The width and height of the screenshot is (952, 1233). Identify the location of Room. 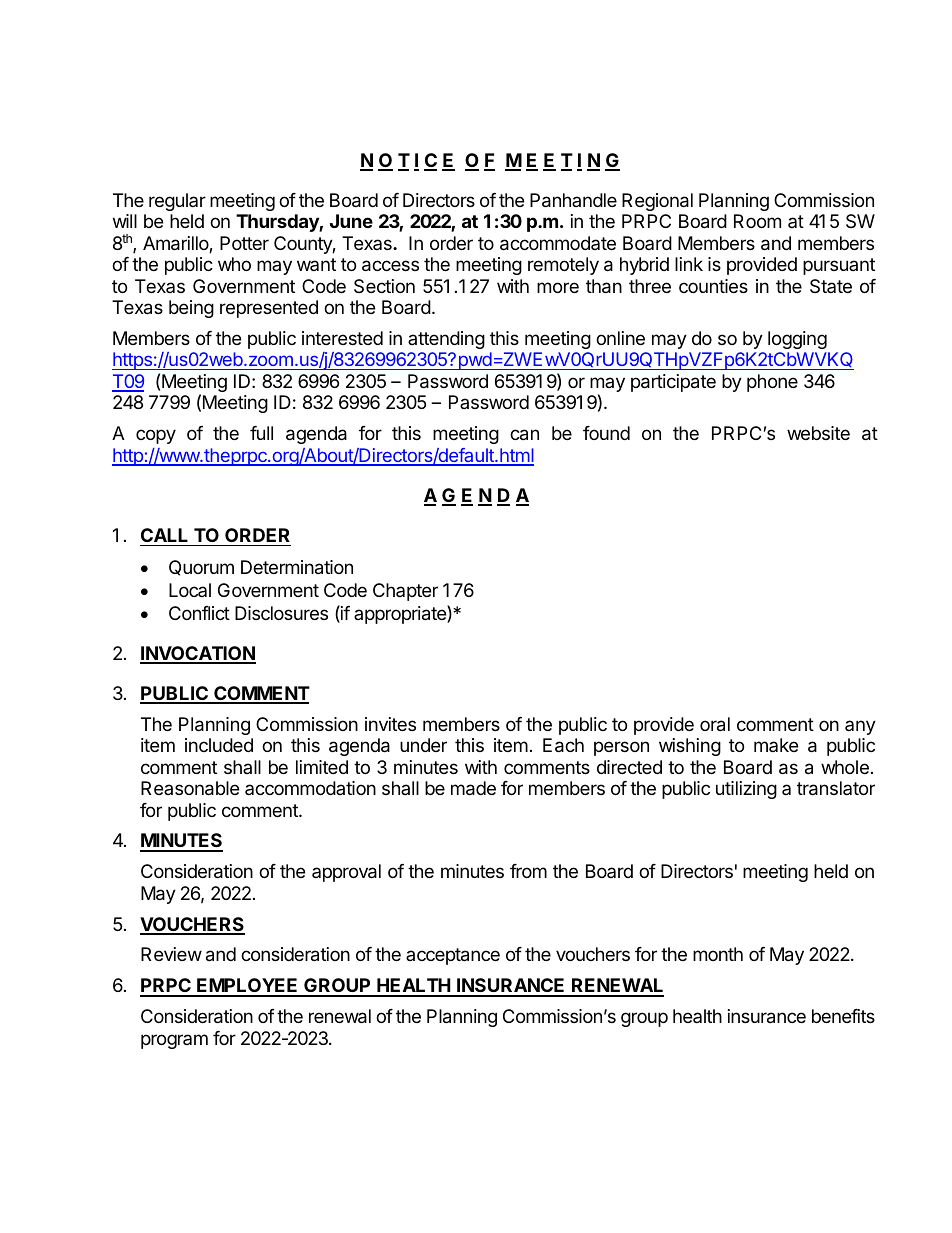
(757, 221).
